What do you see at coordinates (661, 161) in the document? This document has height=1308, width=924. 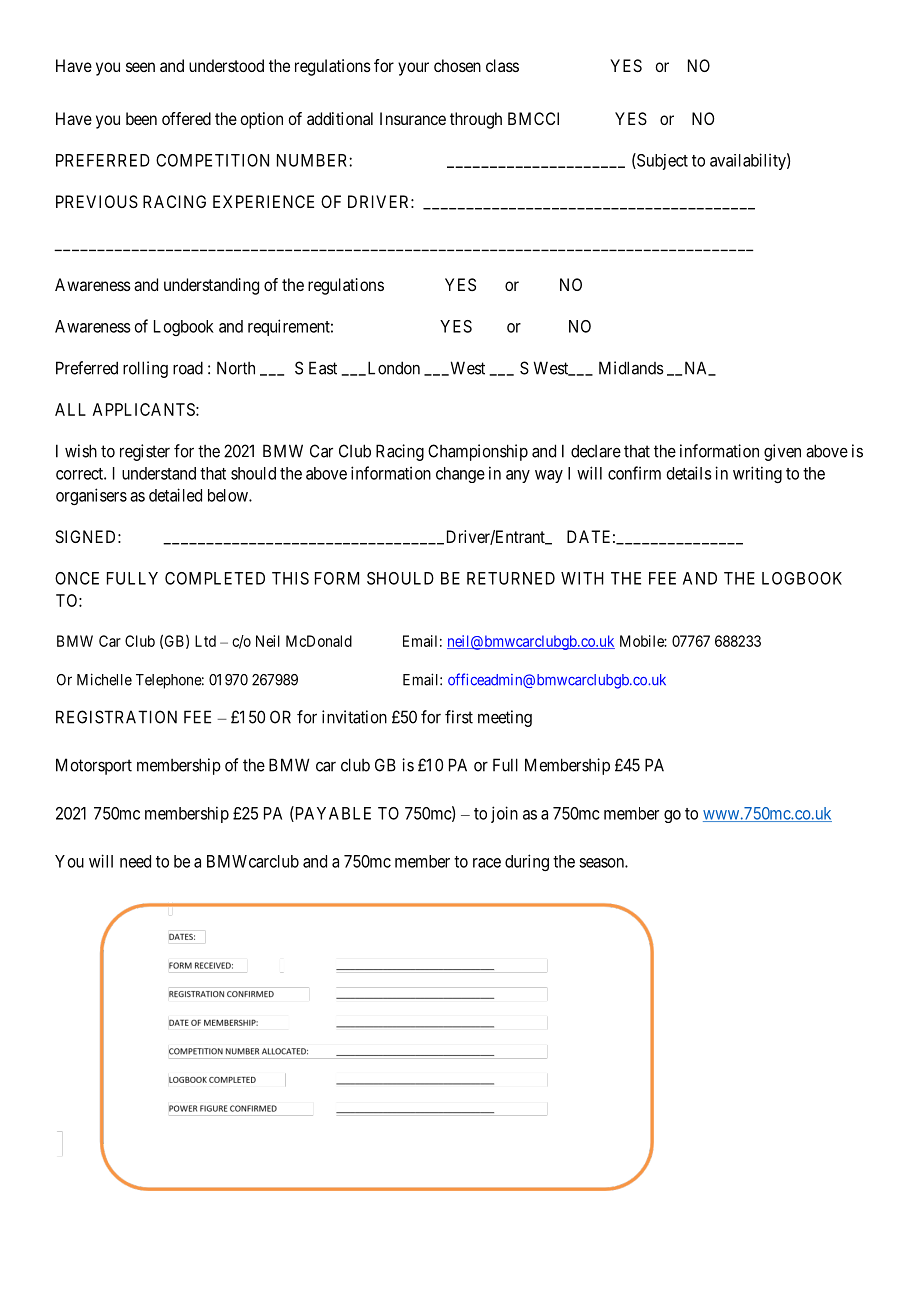 I see `Subject` at bounding box center [661, 161].
